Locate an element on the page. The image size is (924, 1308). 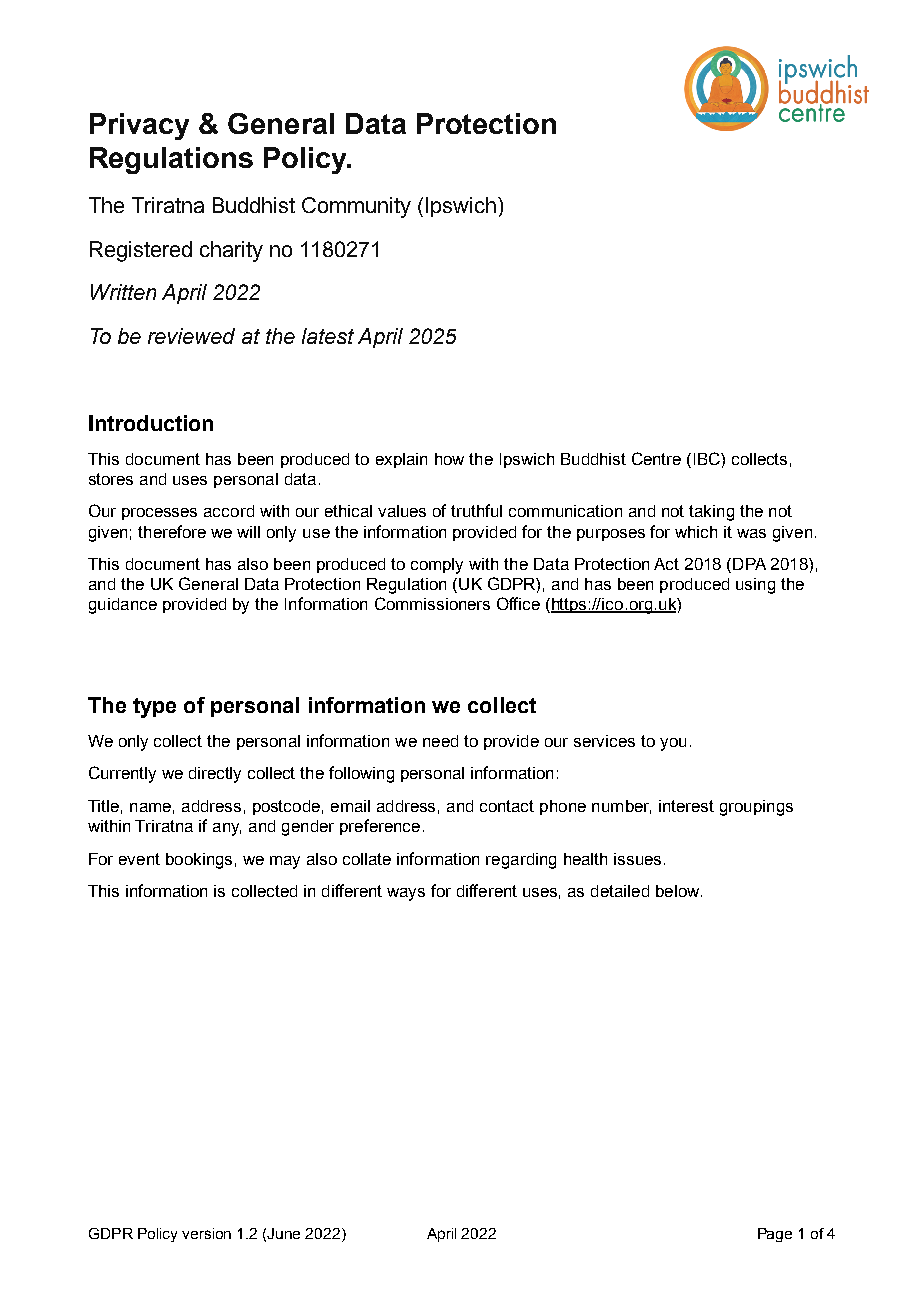
ways is located at coordinates (406, 894).
